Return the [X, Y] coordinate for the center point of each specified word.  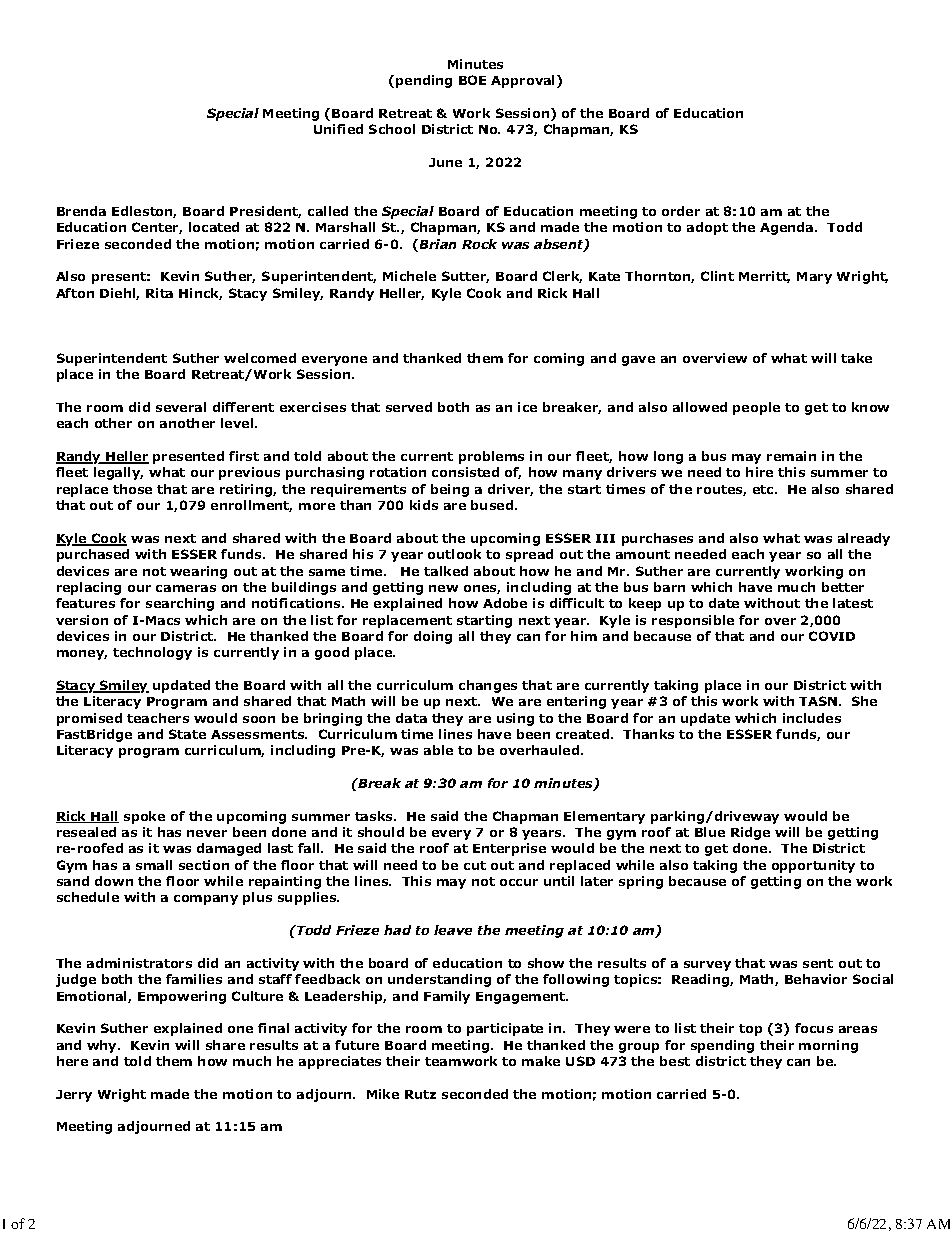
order [681, 211]
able [438, 750]
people [756, 408]
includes [812, 718]
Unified [338, 129]
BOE [472, 80]
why [103, 1046]
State [187, 734]
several [181, 407]
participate [505, 1029]
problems [491, 457]
